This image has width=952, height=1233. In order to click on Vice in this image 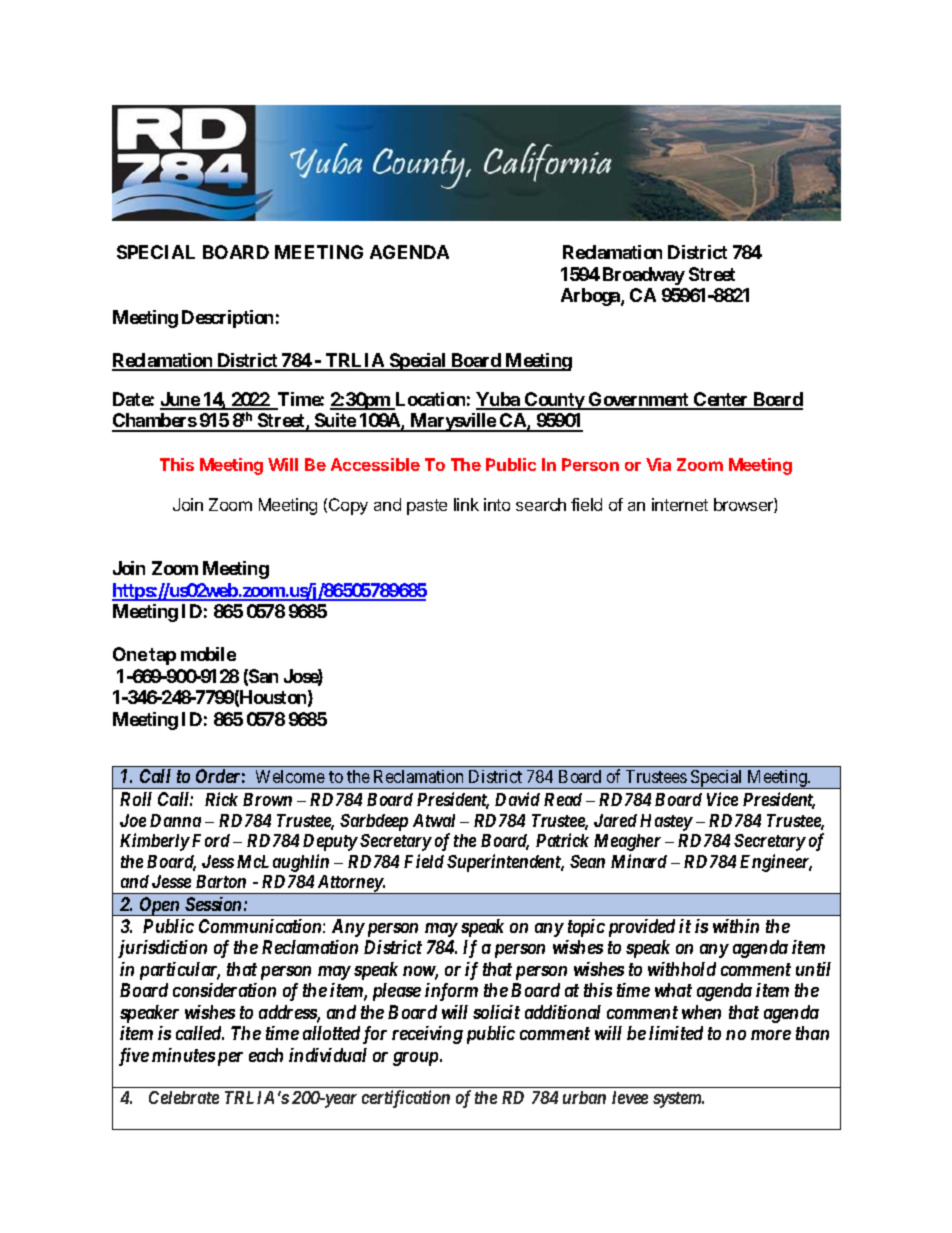, I will do `click(722, 799)`.
